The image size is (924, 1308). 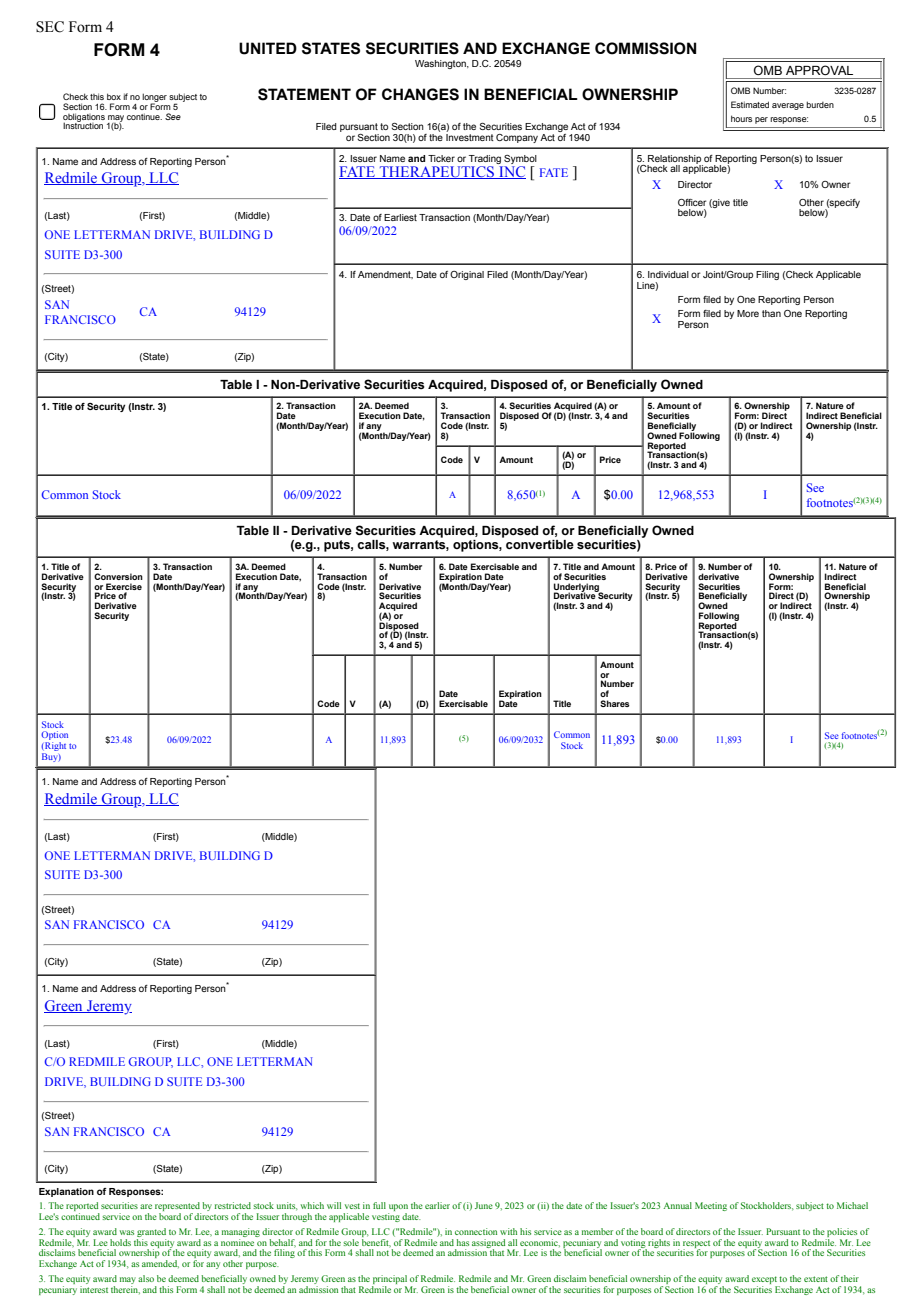 I want to click on Washington, so click(x=441, y=64).
